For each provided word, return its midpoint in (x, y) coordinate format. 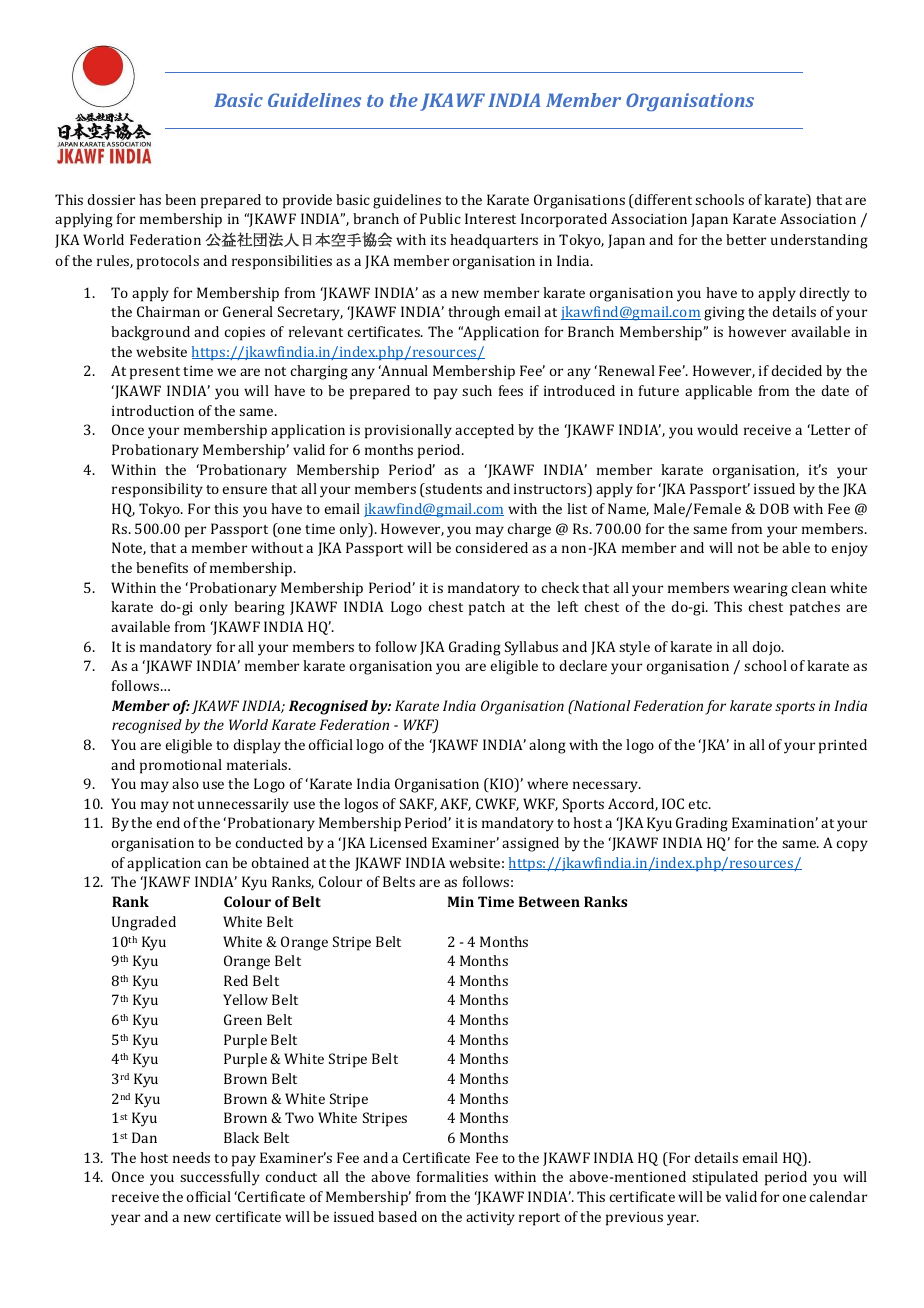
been (180, 199)
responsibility (157, 490)
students (453, 490)
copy (852, 846)
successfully (220, 1178)
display (257, 746)
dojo (767, 648)
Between (549, 901)
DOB (774, 508)
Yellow (245, 999)
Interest (490, 218)
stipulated (725, 1178)
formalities (452, 1176)
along (547, 746)
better (746, 239)
